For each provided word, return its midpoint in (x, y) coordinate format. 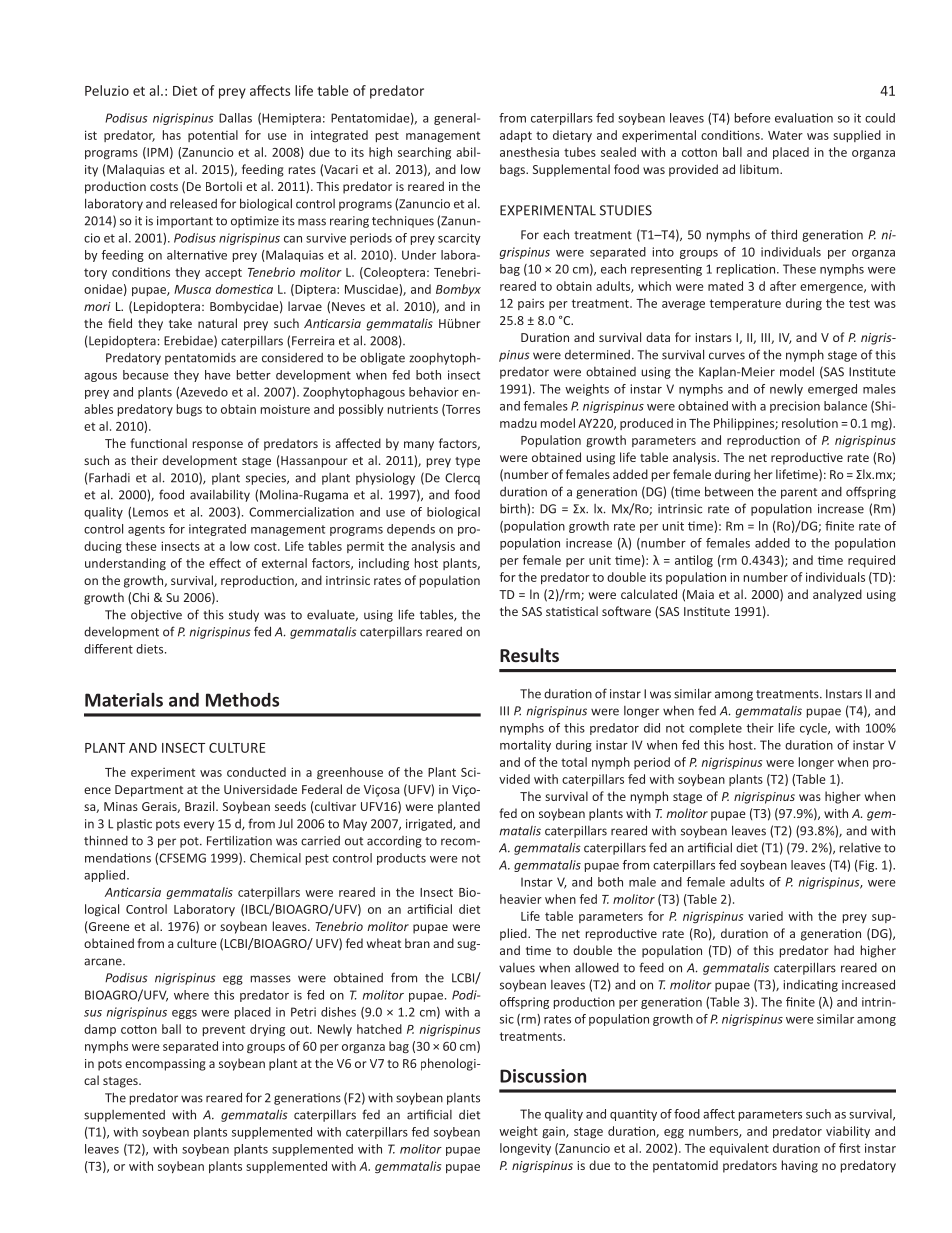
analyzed (837, 595)
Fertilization (239, 840)
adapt (516, 136)
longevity (525, 1149)
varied (765, 916)
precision (795, 407)
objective (156, 615)
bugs (189, 410)
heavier (521, 899)
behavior (434, 392)
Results (529, 655)
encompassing (165, 1065)
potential (213, 136)
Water (785, 135)
